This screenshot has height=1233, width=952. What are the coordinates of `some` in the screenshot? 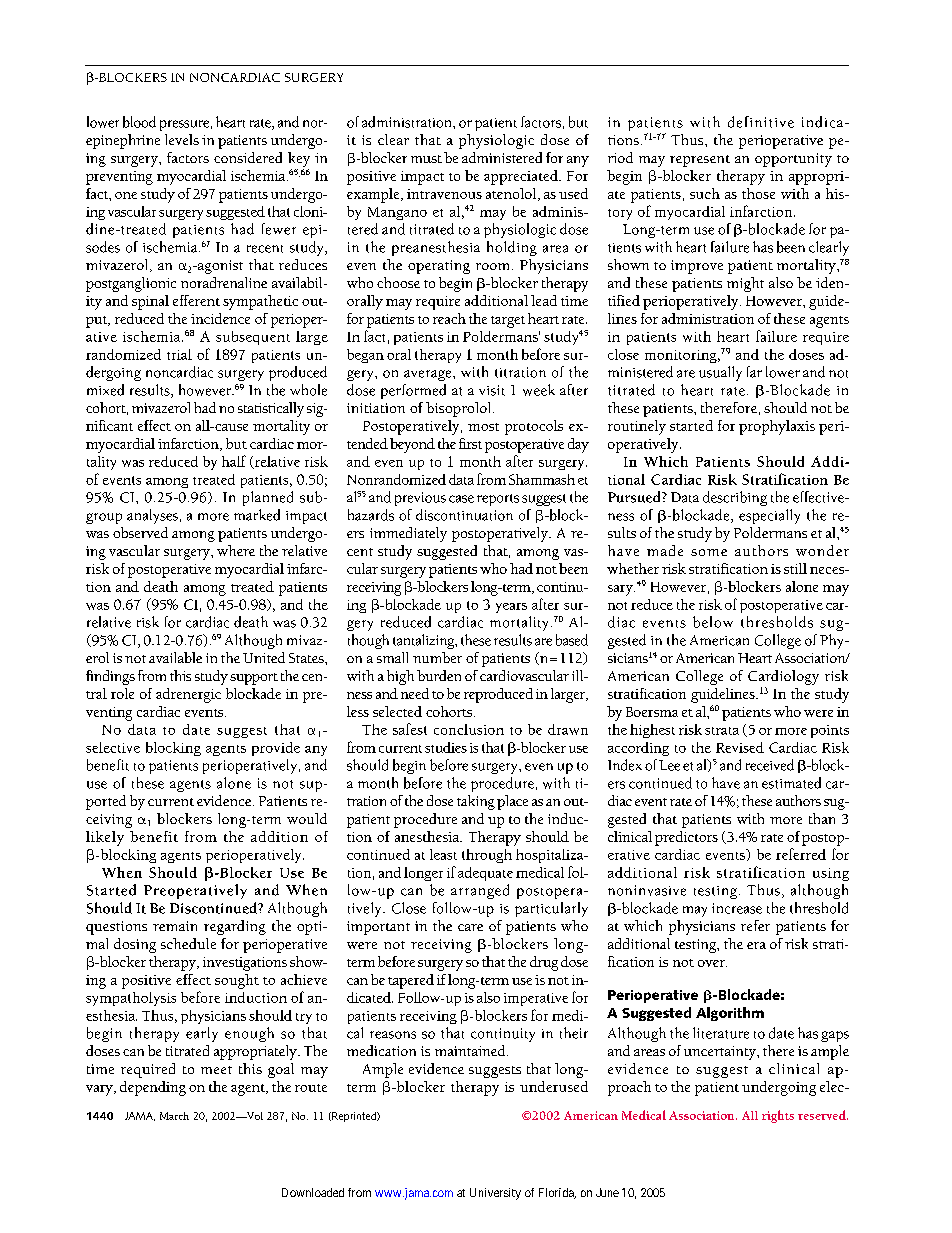 It's located at (709, 552).
